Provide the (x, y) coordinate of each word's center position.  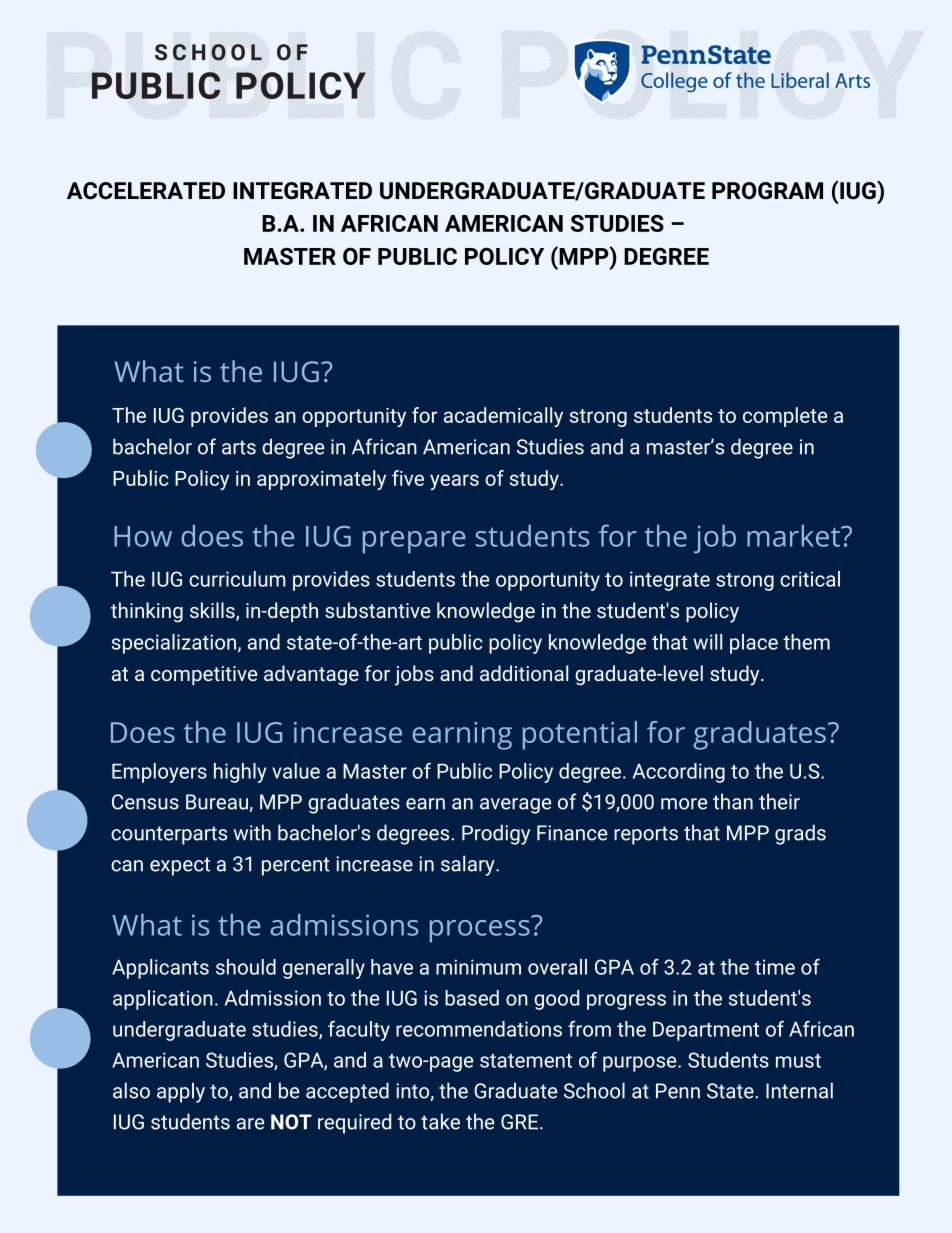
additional (524, 673)
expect (180, 866)
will (707, 642)
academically (503, 417)
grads (800, 834)
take (440, 1121)
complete (785, 417)
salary (469, 865)
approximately (321, 480)
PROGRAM (767, 191)
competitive (204, 675)
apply (181, 1092)
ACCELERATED (146, 191)
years (454, 482)
